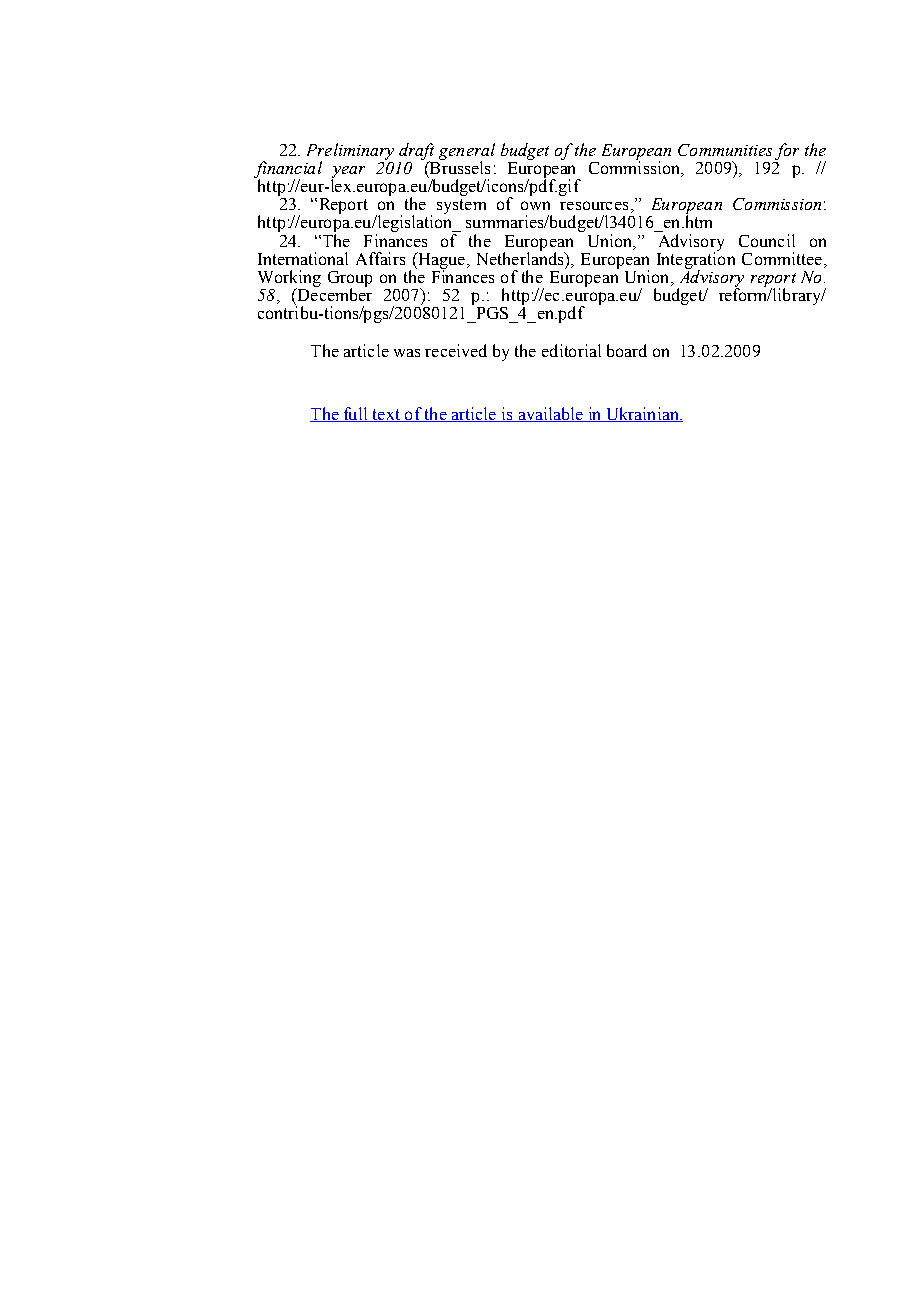 The height and width of the screenshot is (1308, 924). Describe the element at coordinates (461, 206) in the screenshot. I see `system` at that location.
